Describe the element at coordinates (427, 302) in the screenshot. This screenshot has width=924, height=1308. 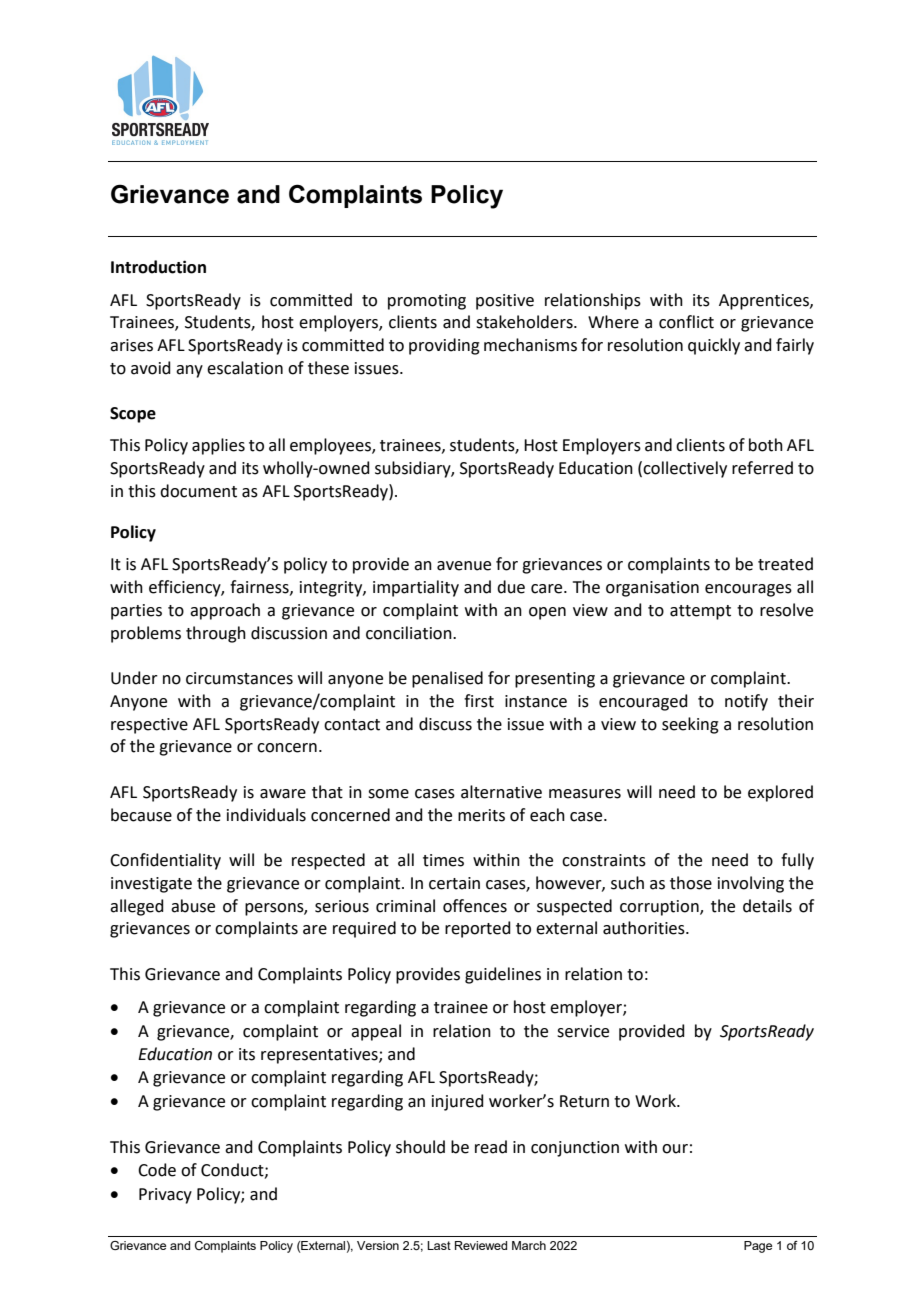
I see `promoting` at that location.
